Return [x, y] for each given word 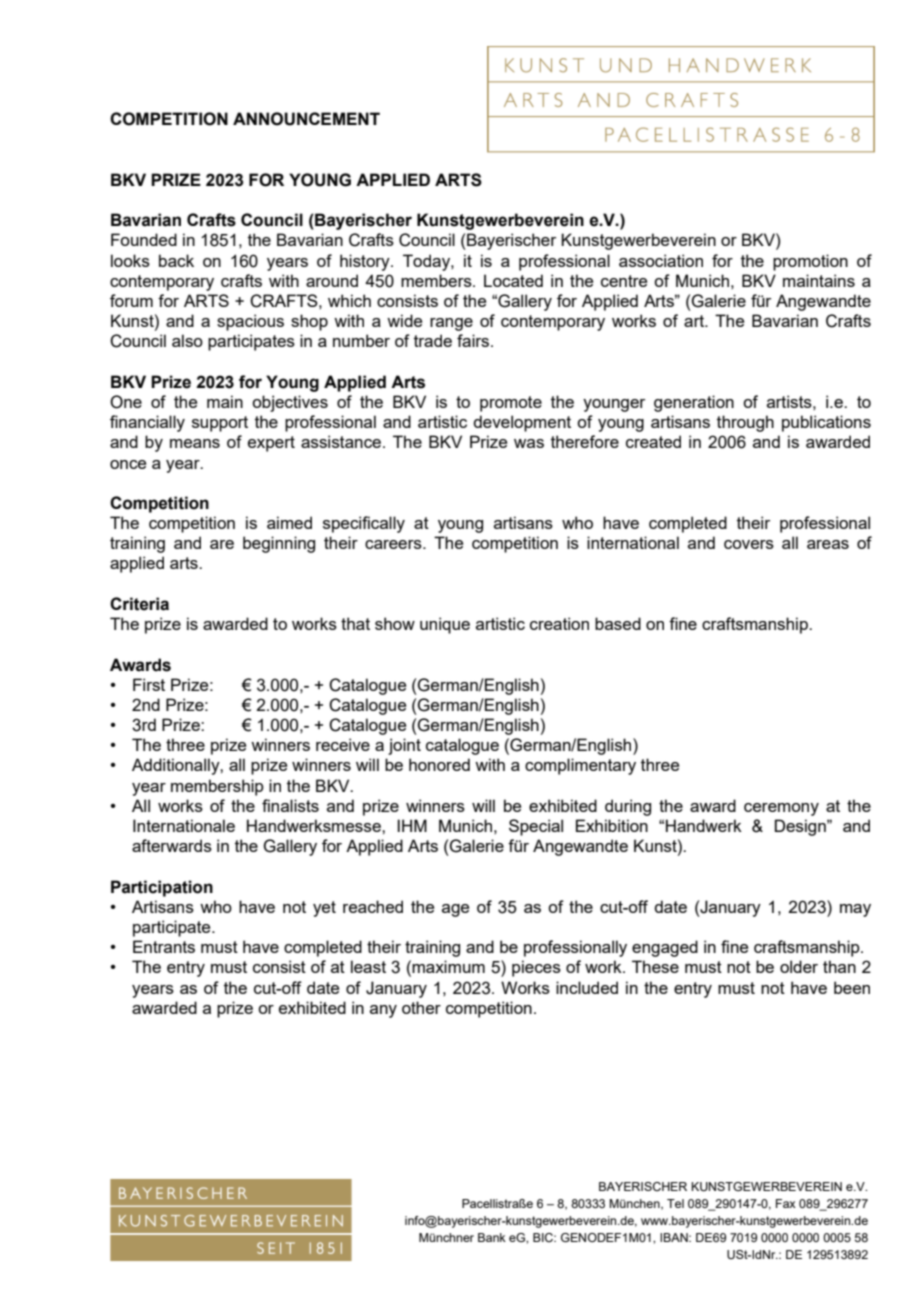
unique [445, 625]
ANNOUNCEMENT [306, 119]
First [149, 684]
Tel [675, 1203]
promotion [810, 262]
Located [513, 280]
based [618, 623]
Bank [492, 1237]
